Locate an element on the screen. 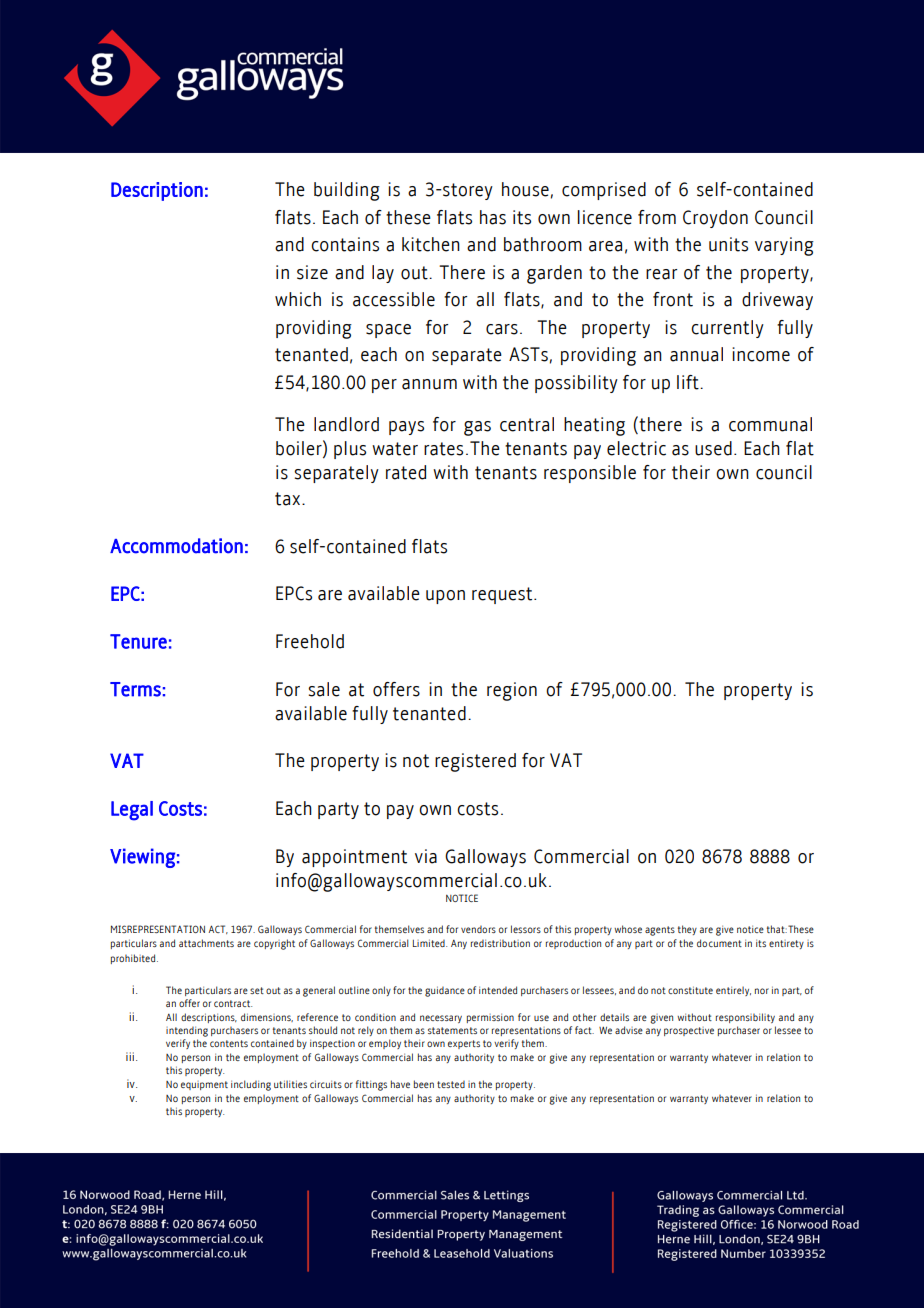 Image resolution: width=924 pixels, height=1308 pixels. contents is located at coordinates (229, 1043).
